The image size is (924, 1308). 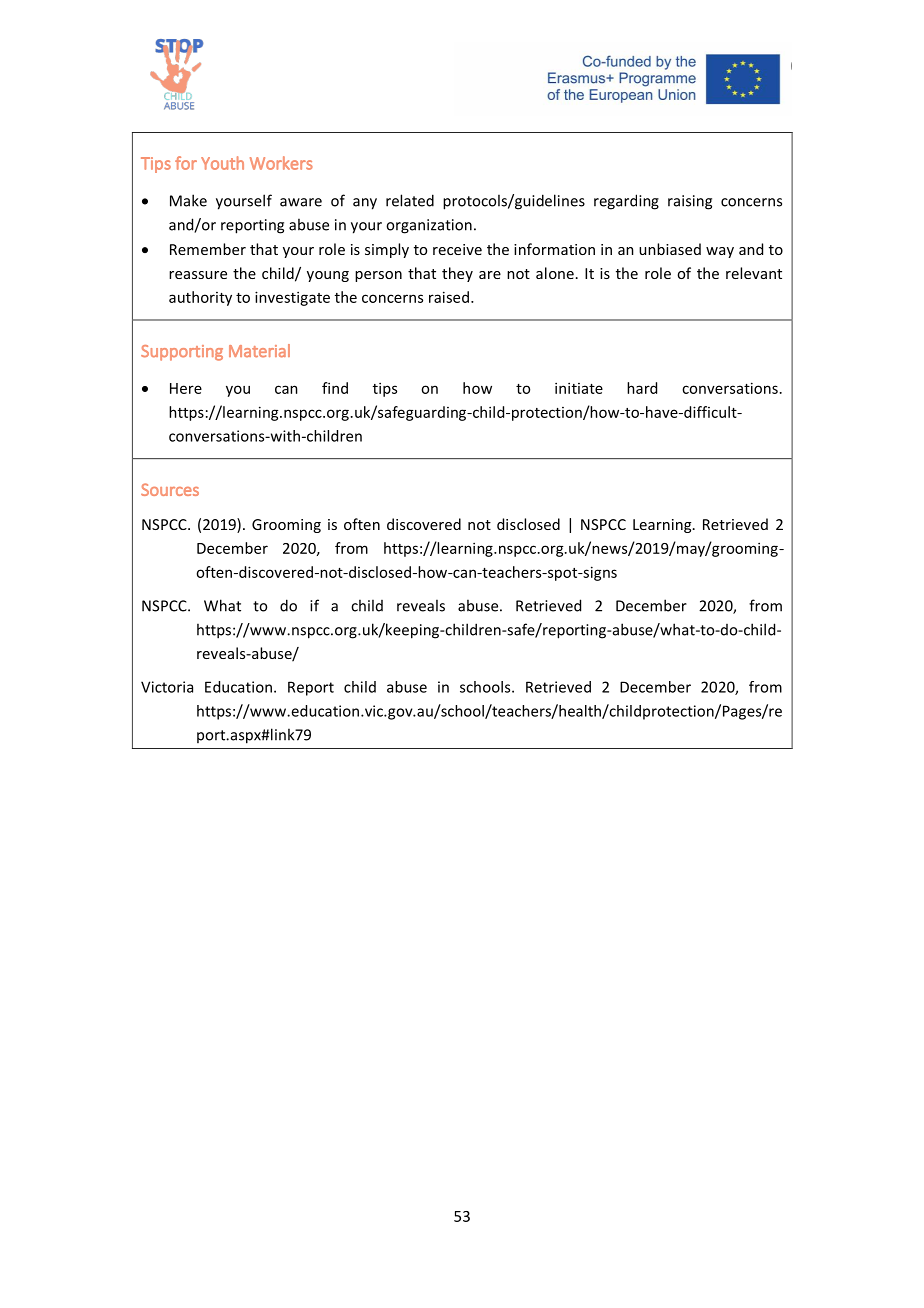 I want to click on raised, so click(x=449, y=297).
